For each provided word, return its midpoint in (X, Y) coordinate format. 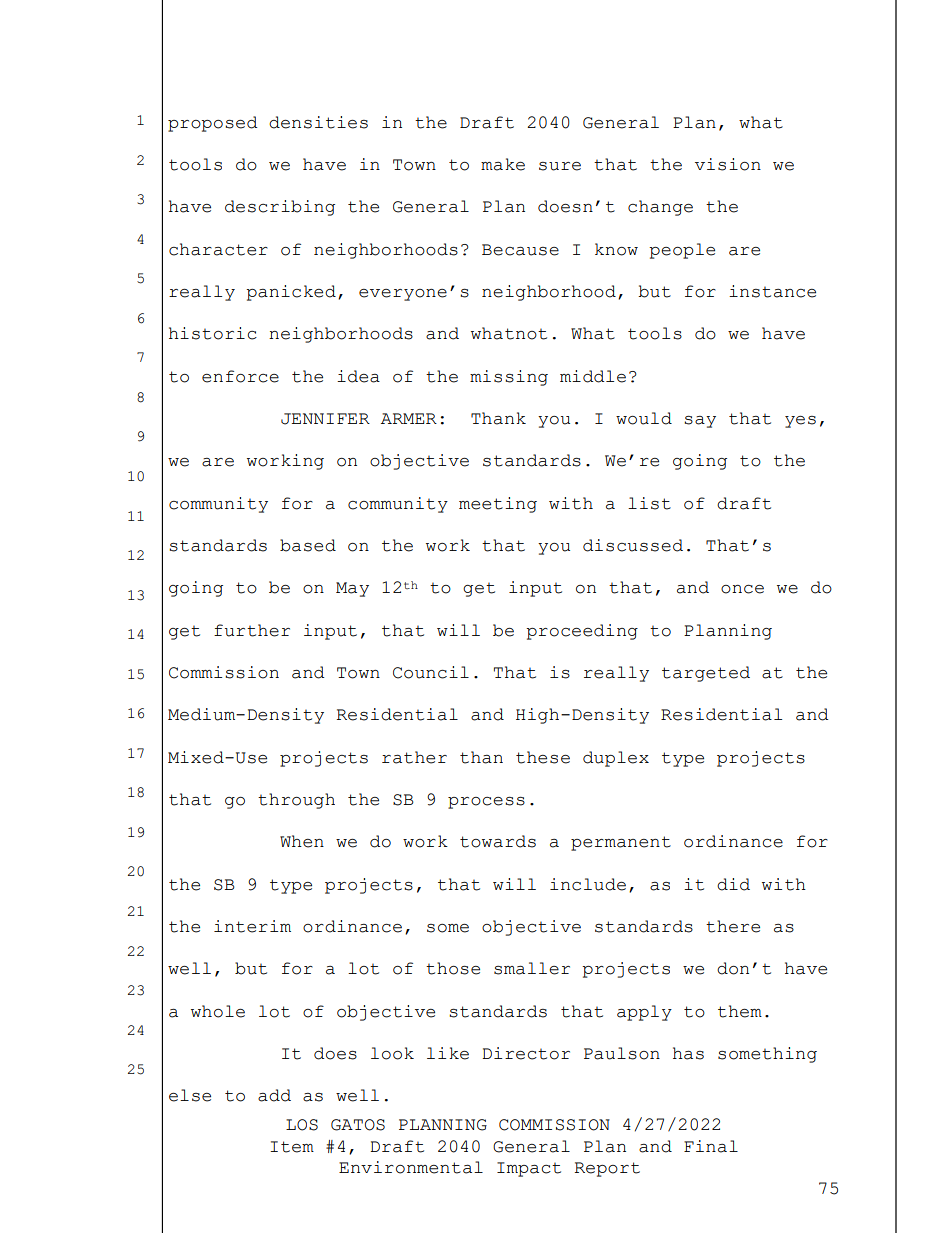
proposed (213, 124)
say (700, 422)
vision (728, 164)
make (503, 164)
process (486, 803)
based (308, 545)
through (296, 801)
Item (292, 1147)
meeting (498, 505)
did (733, 884)
